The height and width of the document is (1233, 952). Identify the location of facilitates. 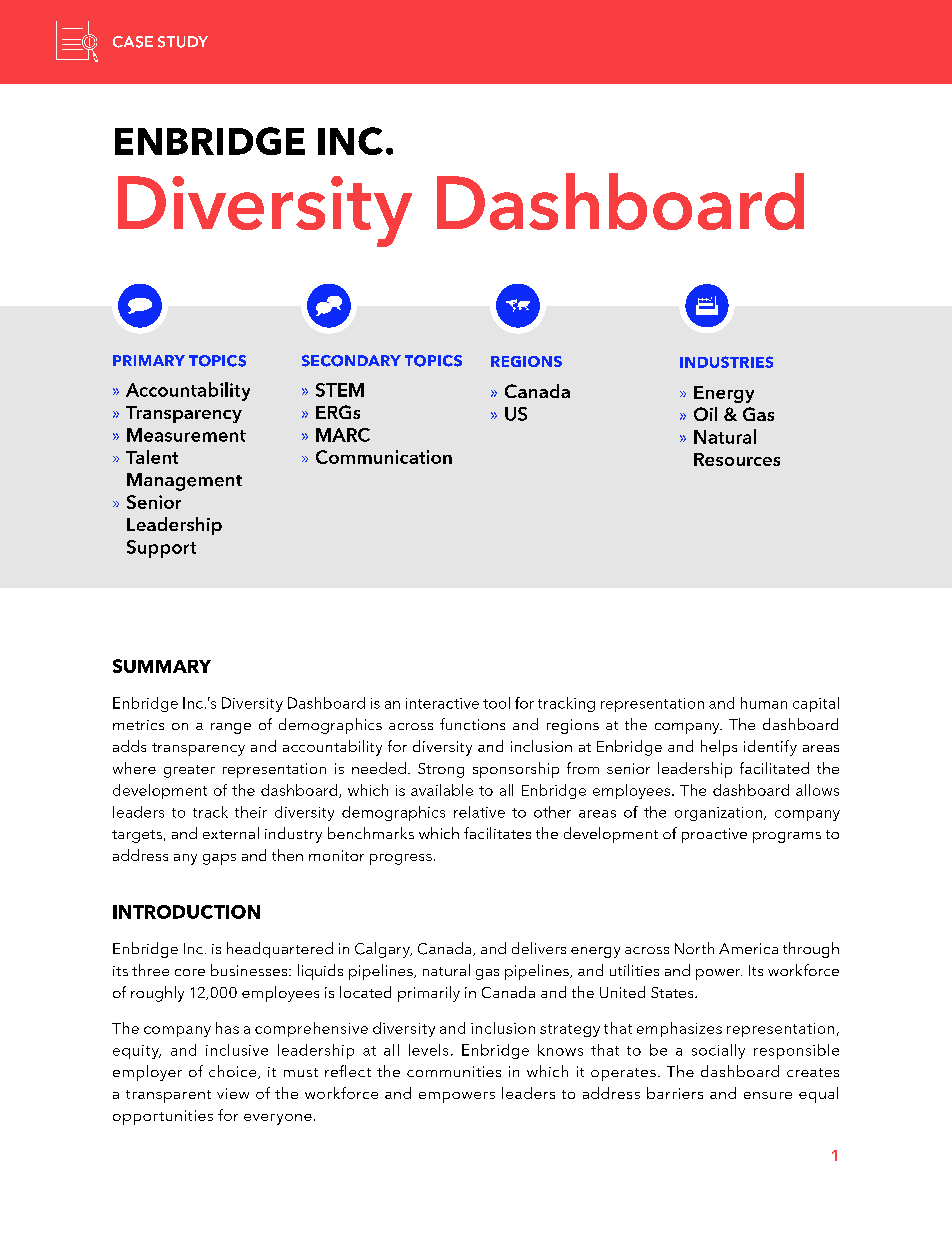
(497, 833).
